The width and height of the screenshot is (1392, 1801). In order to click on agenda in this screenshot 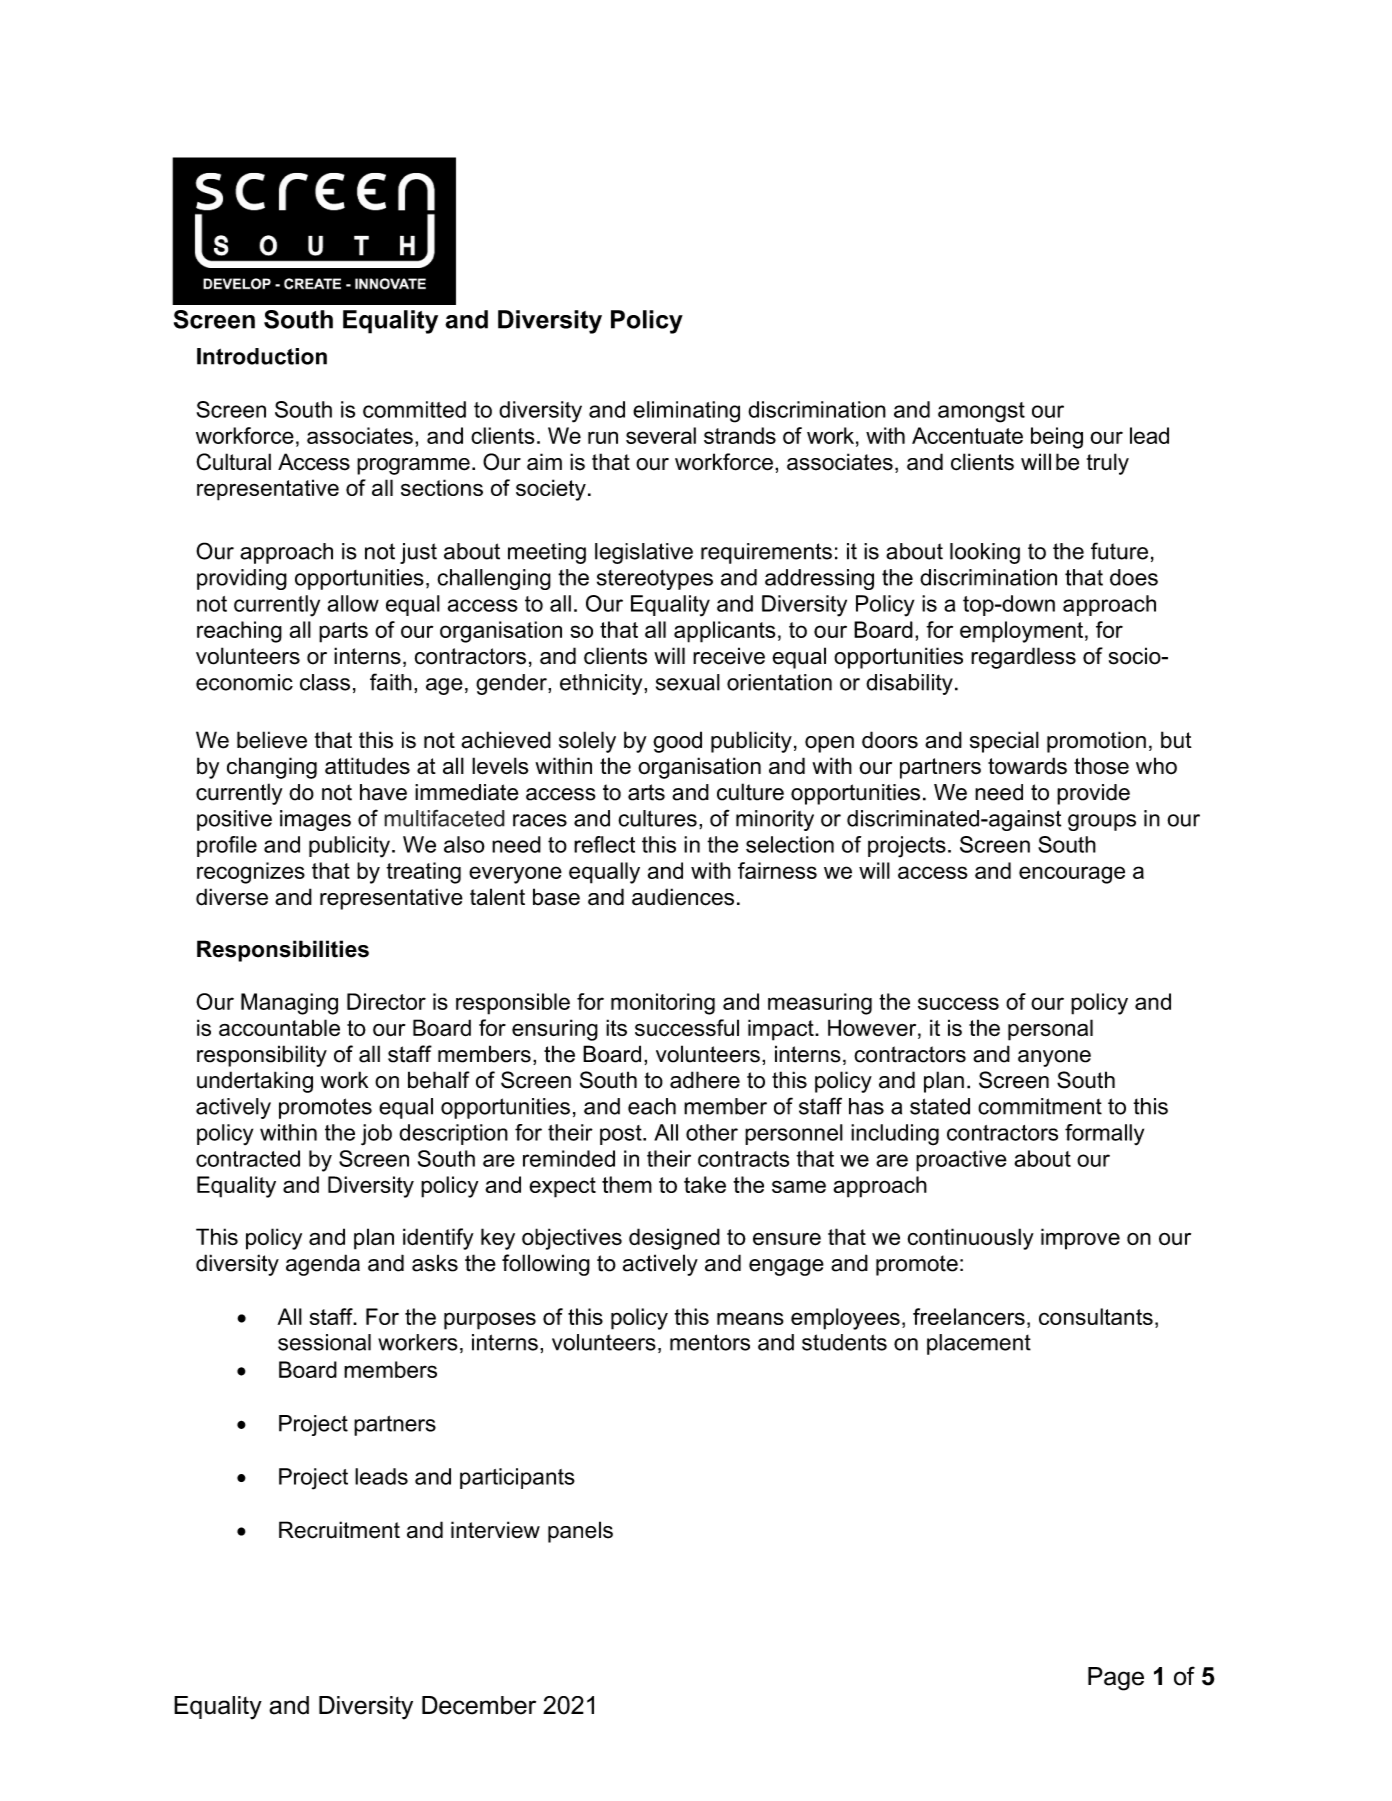, I will do `click(323, 1265)`.
